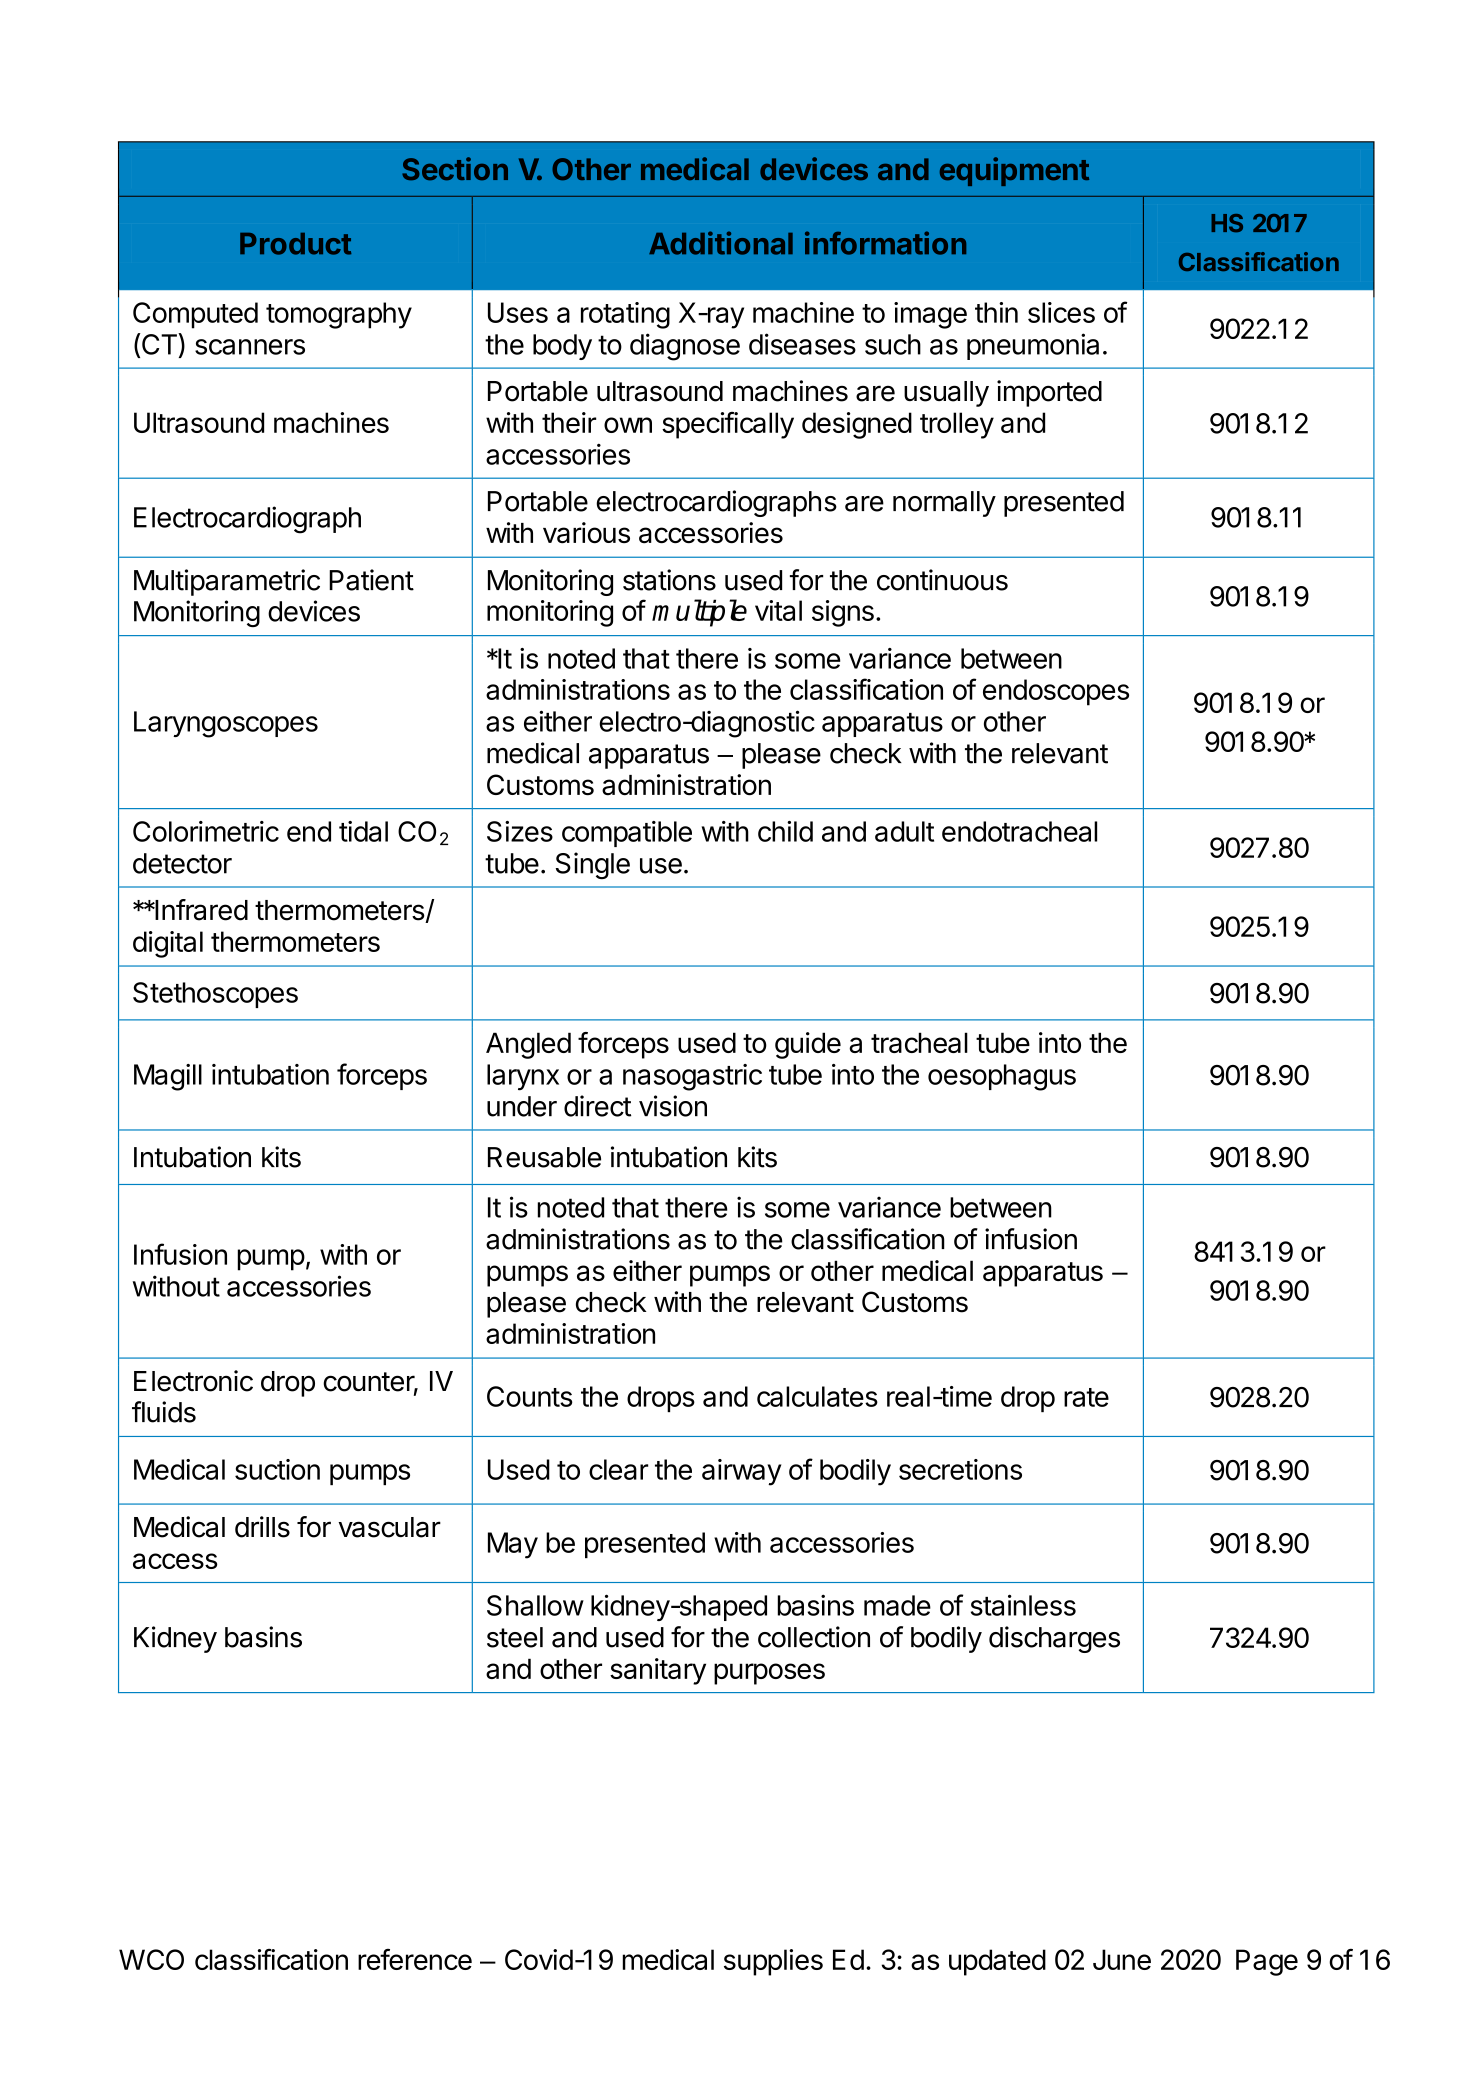 The width and height of the page is (1484, 2099). I want to click on rate, so click(1086, 1397).
